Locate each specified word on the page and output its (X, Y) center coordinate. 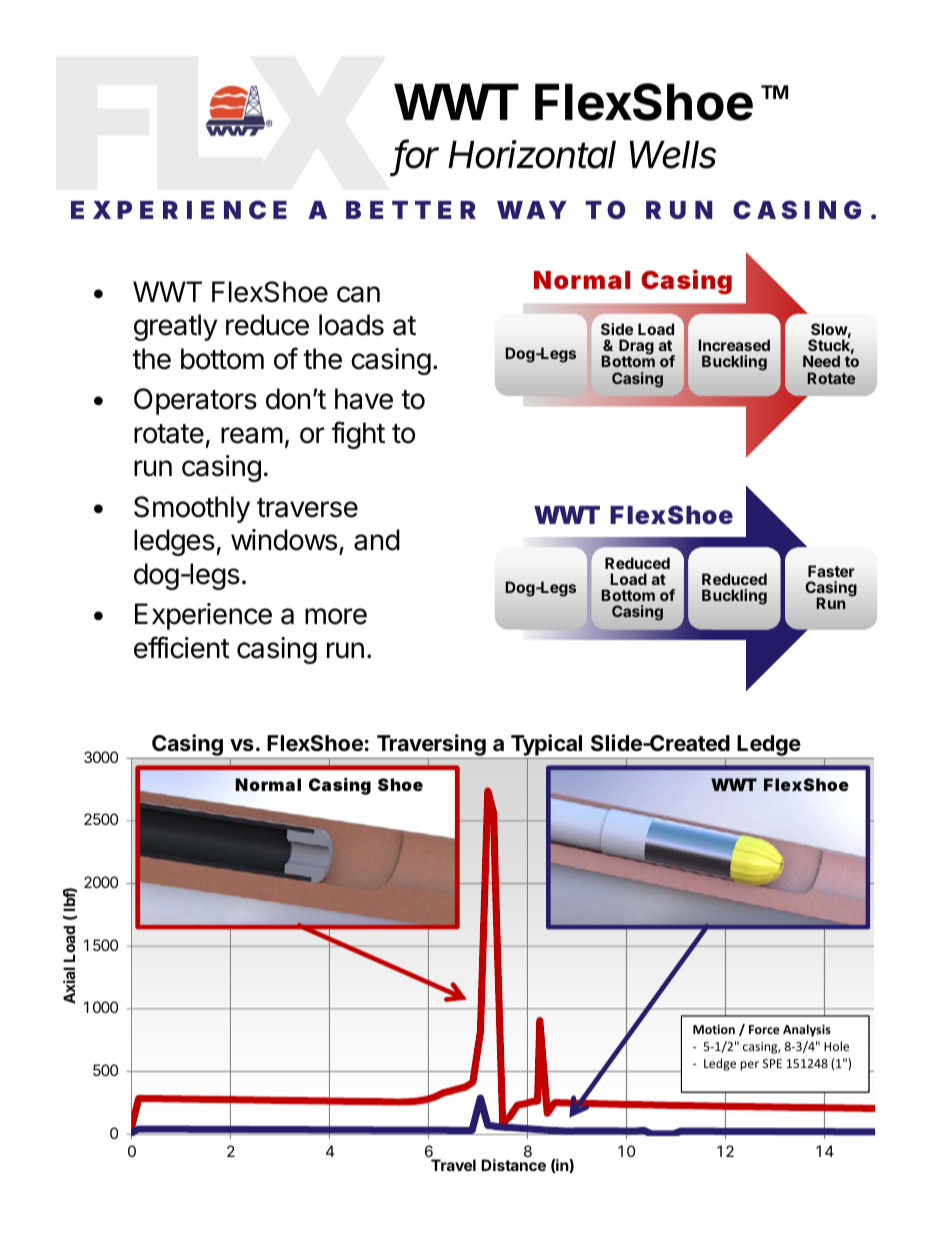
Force (764, 1029)
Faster (831, 571)
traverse (307, 508)
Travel (453, 1165)
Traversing (431, 746)
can (358, 294)
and (377, 540)
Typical (547, 746)
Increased (734, 345)
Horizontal (532, 154)
